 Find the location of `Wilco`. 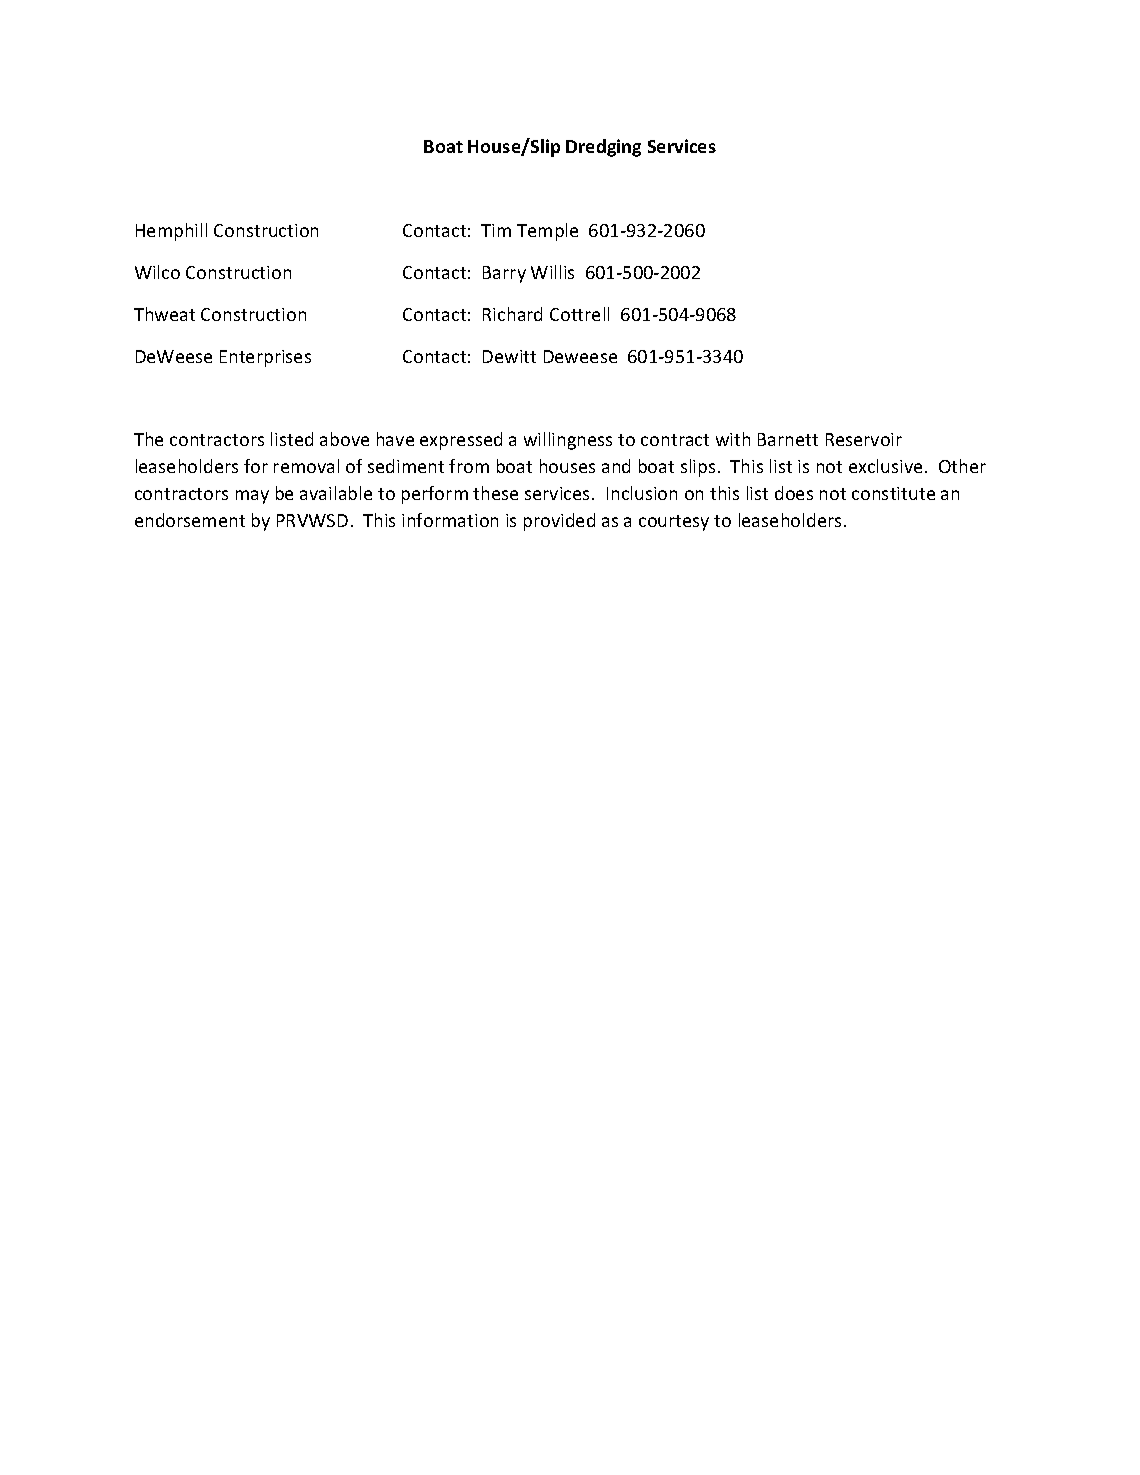

Wilco is located at coordinates (157, 272).
